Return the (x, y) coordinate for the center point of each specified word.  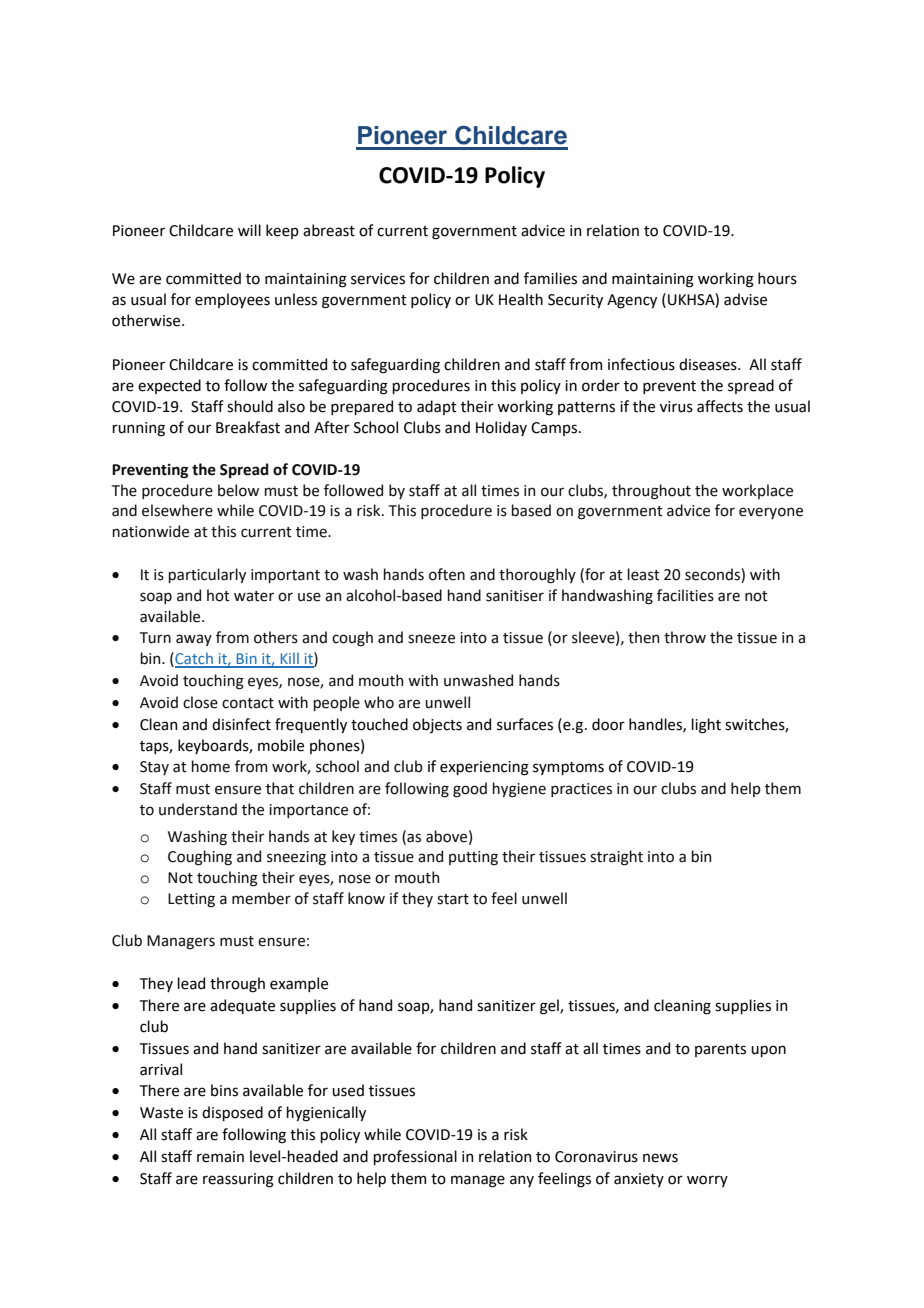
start (453, 899)
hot (218, 595)
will (249, 230)
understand (198, 809)
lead (191, 983)
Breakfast (248, 427)
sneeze (431, 639)
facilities (685, 595)
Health (521, 299)
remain (220, 1157)
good (470, 790)
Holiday (501, 428)
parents (720, 1050)
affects (720, 406)
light (706, 726)
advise (745, 299)
